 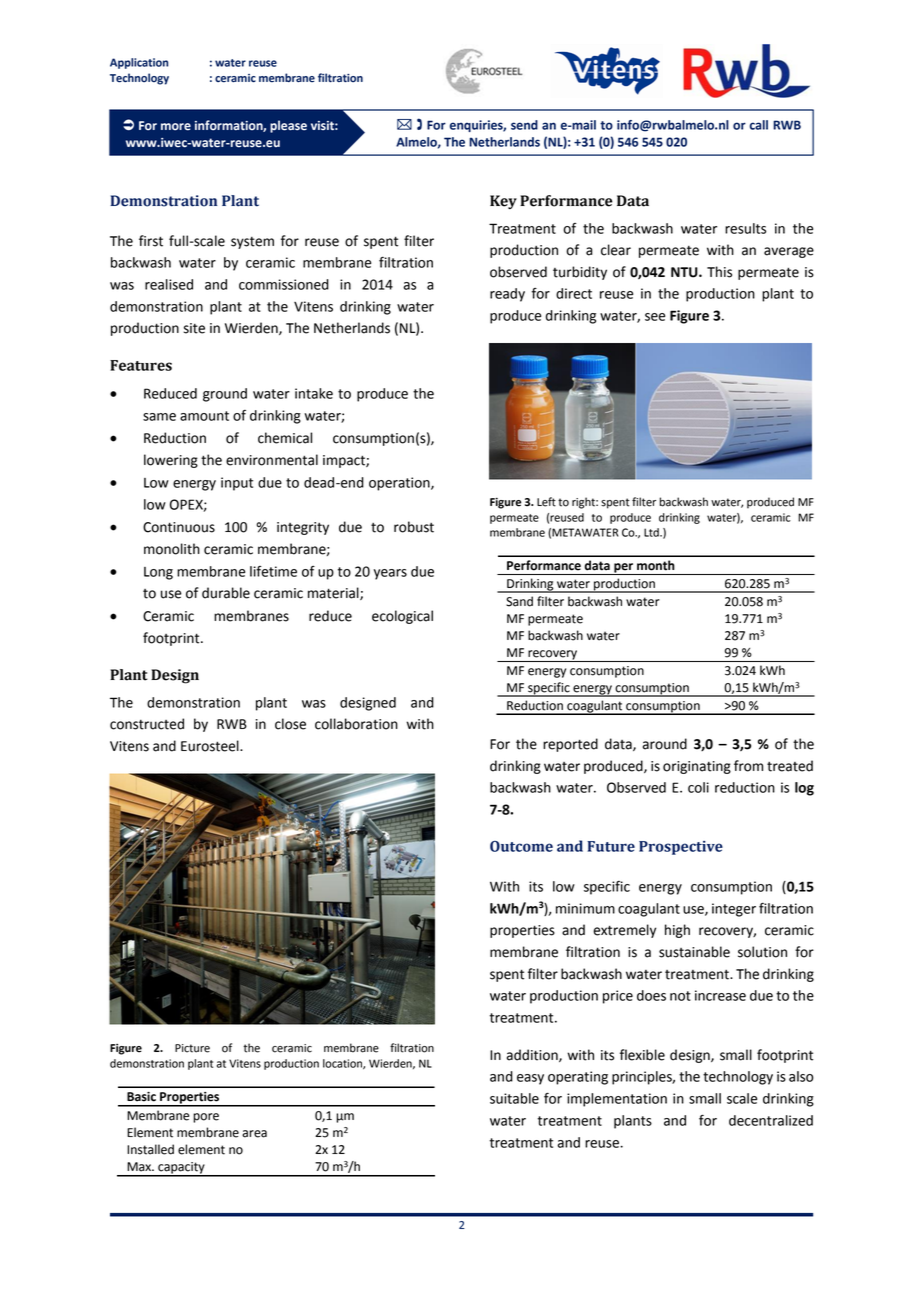 What do you see at coordinates (226, 593) in the document?
I see `durable` at bounding box center [226, 593].
